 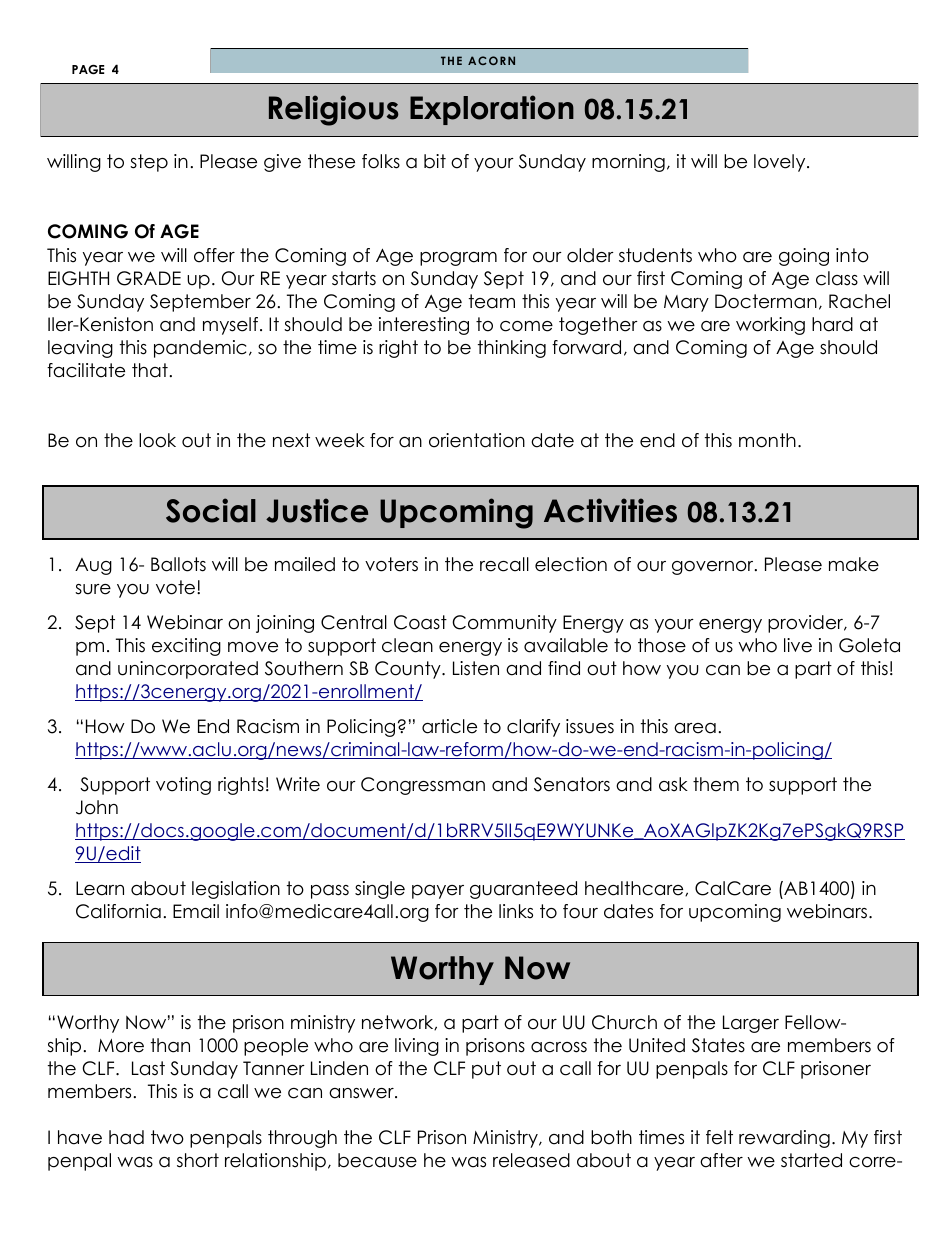 What do you see at coordinates (438, 892) in the screenshot?
I see `payer` at bounding box center [438, 892].
